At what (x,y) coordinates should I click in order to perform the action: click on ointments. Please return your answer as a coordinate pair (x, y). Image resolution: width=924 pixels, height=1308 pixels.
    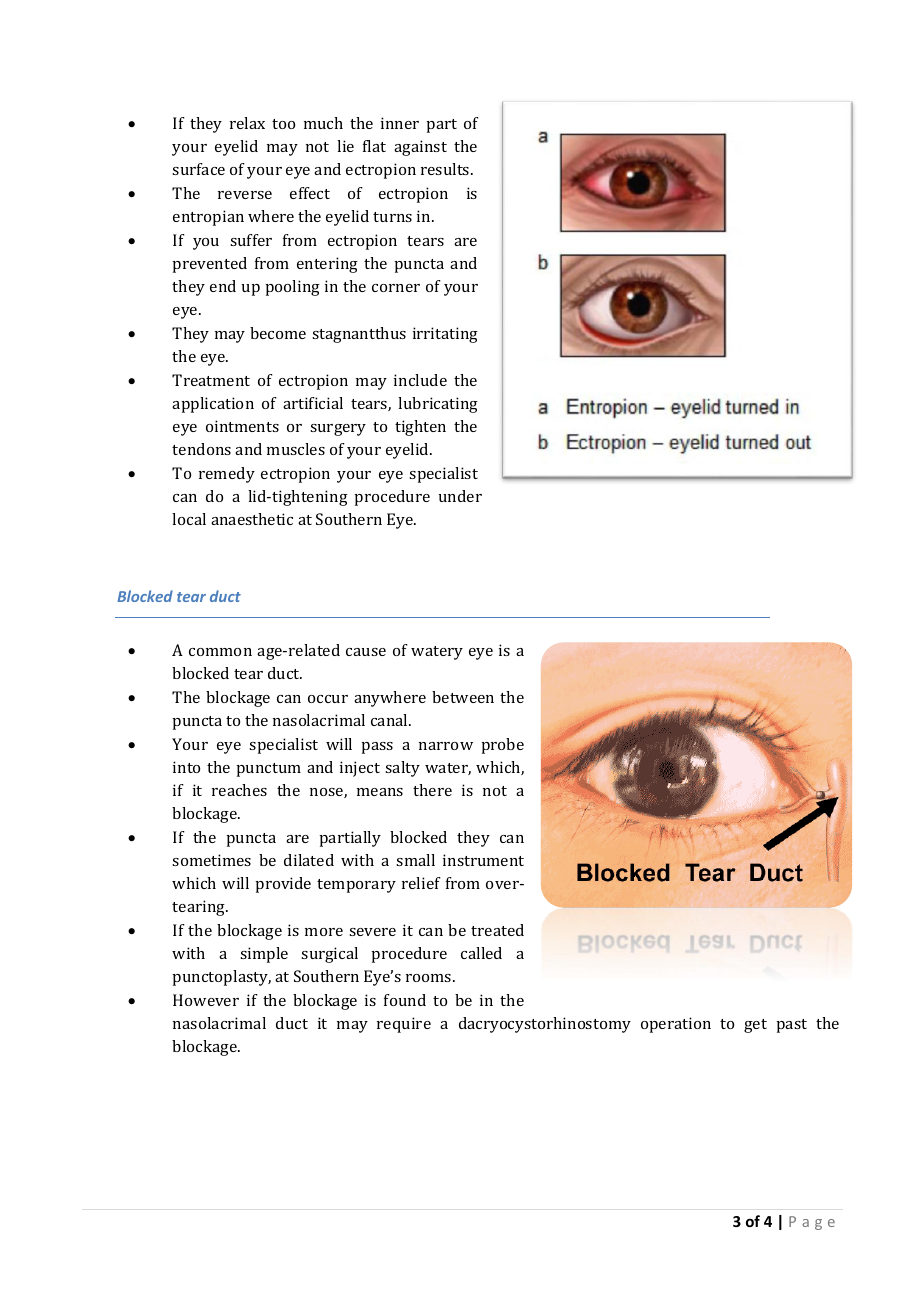
    Looking at the image, I should click on (242, 426).
